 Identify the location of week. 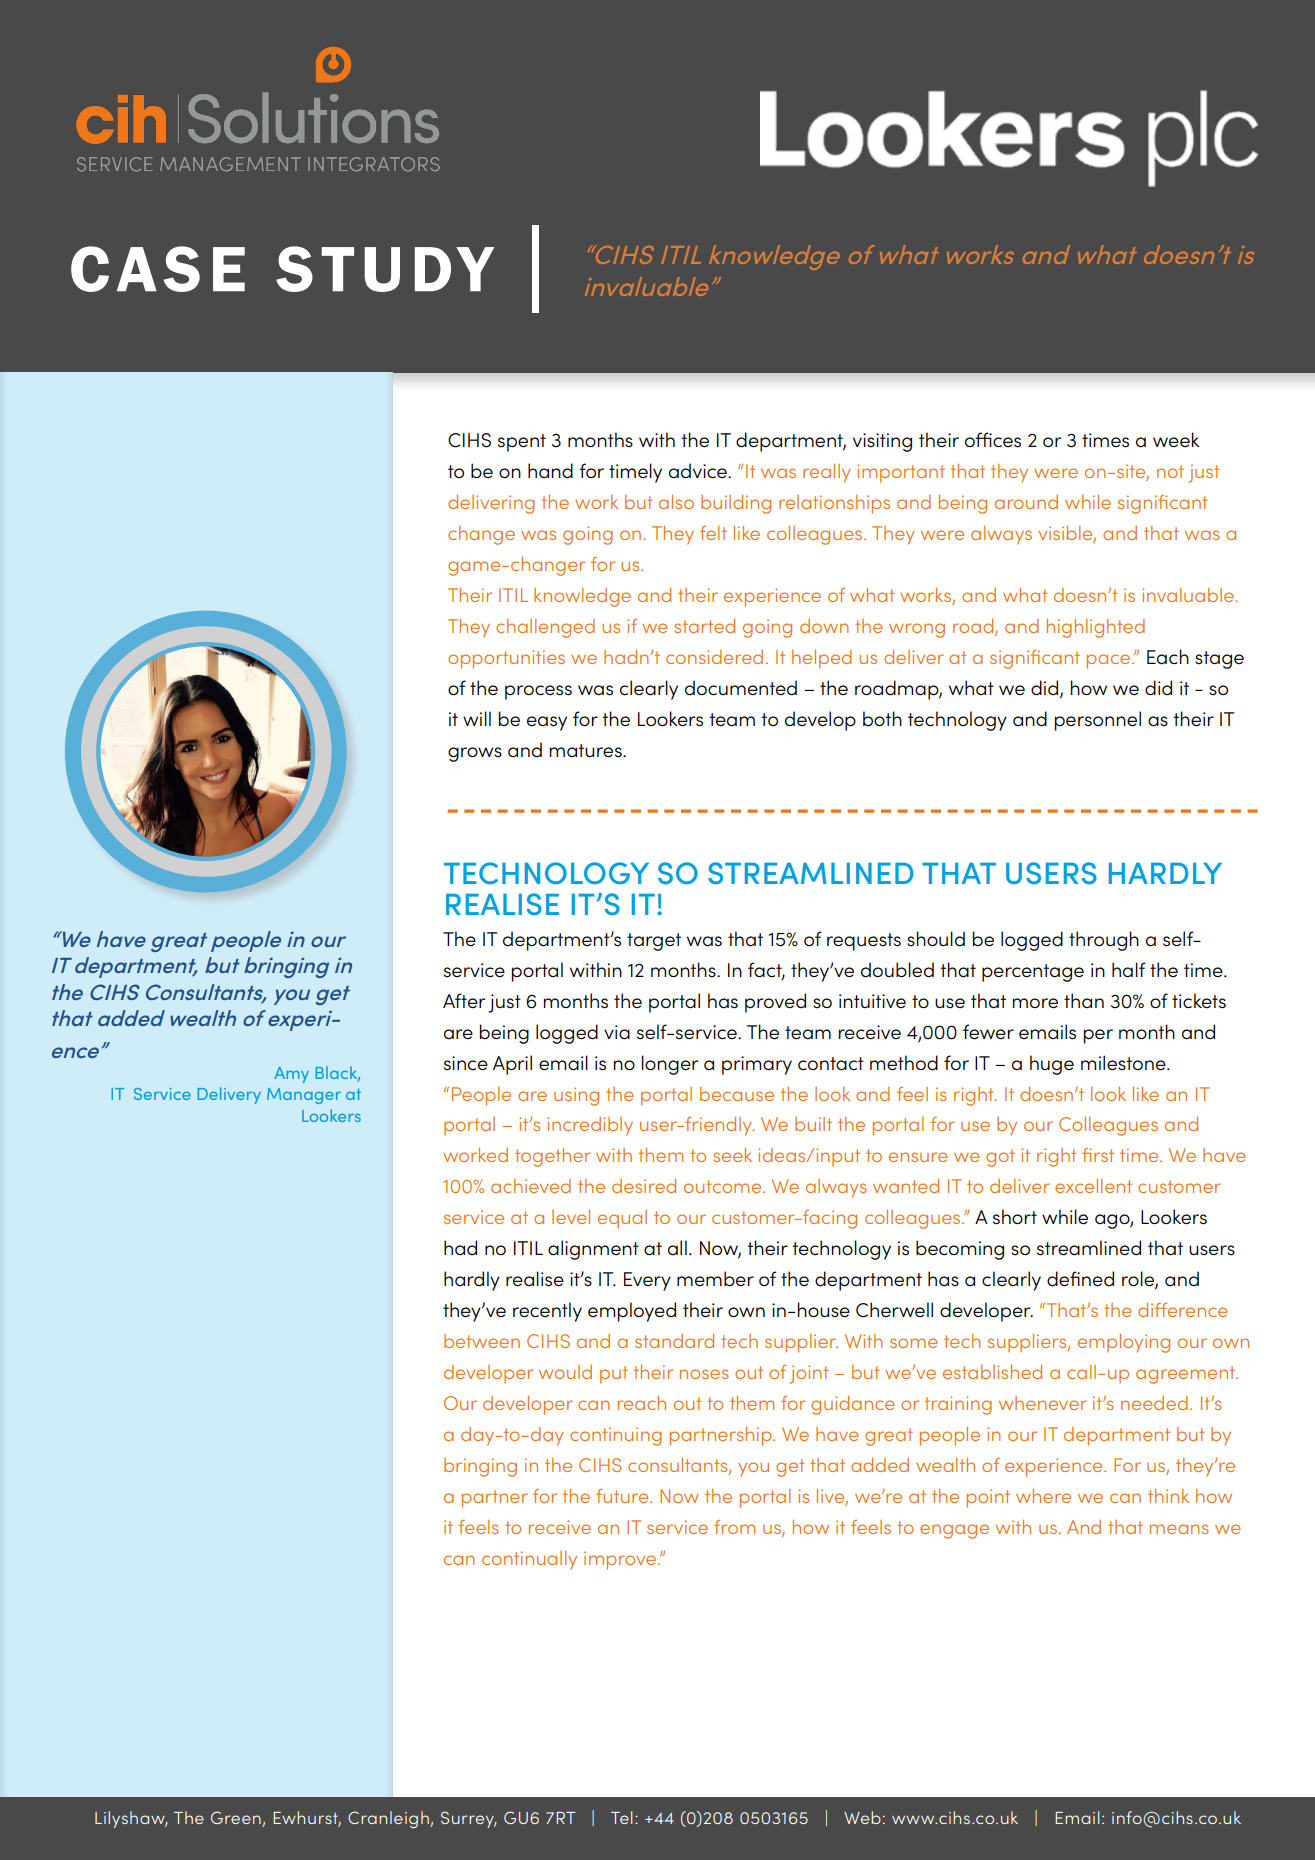
(1176, 440).
